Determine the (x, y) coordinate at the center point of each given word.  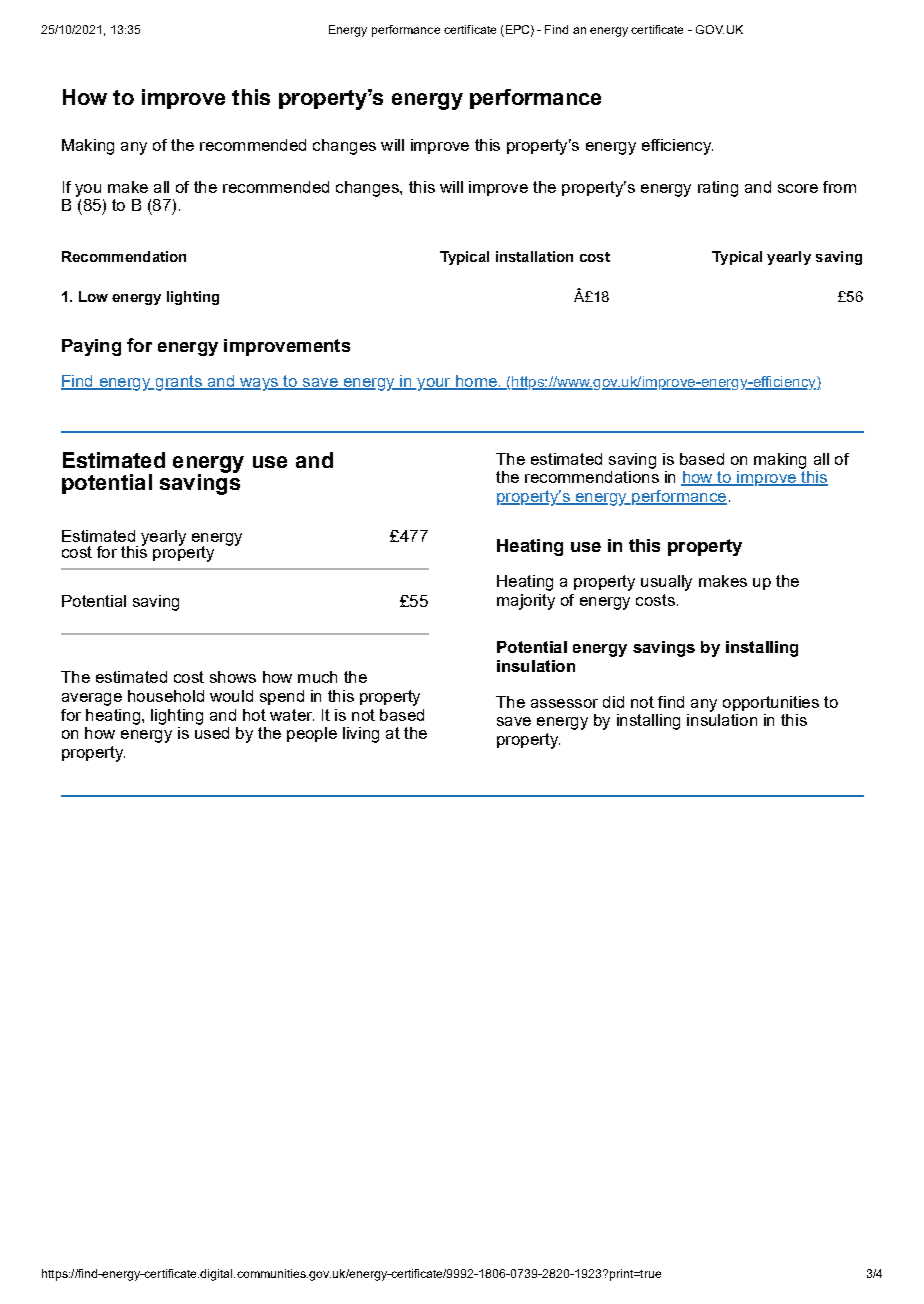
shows (233, 677)
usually (666, 583)
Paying (91, 347)
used (212, 731)
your (434, 384)
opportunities (771, 703)
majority (526, 602)
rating (718, 189)
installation (534, 256)
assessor (564, 703)
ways (259, 384)
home (476, 382)
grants (178, 383)
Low (93, 296)
